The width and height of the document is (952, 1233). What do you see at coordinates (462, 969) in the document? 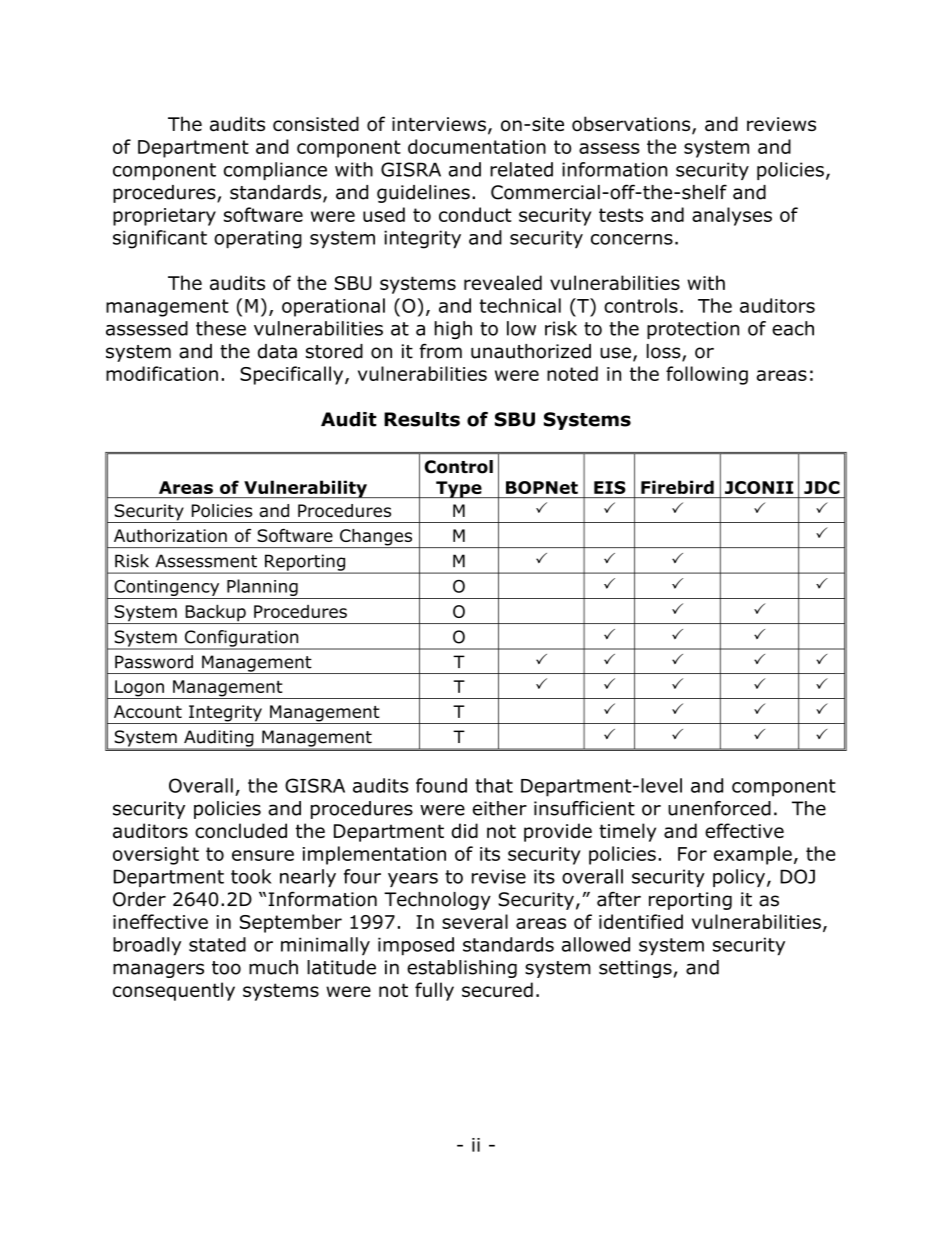
I see `establishing` at bounding box center [462, 969].
